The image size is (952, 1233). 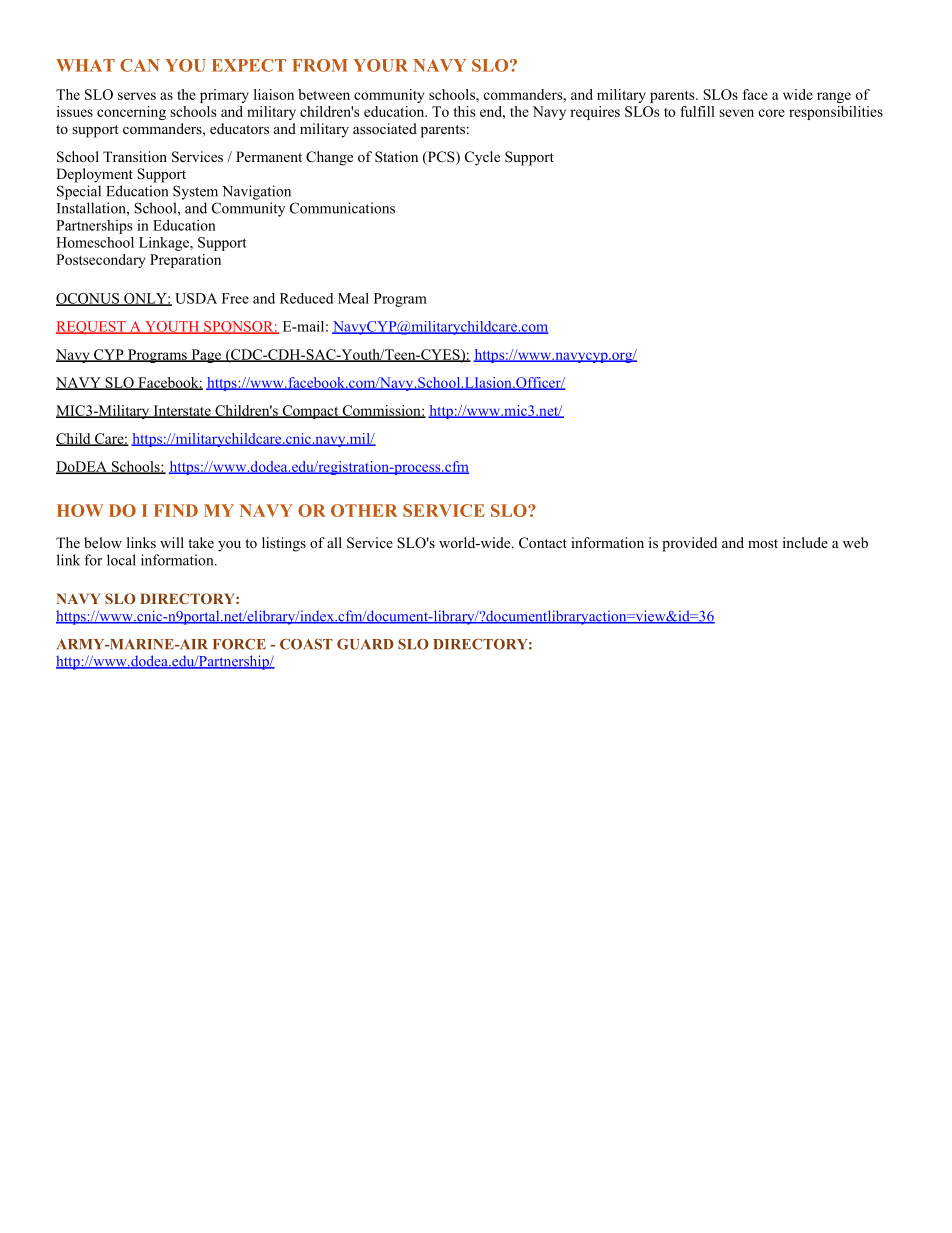 I want to click on this, so click(x=464, y=111).
